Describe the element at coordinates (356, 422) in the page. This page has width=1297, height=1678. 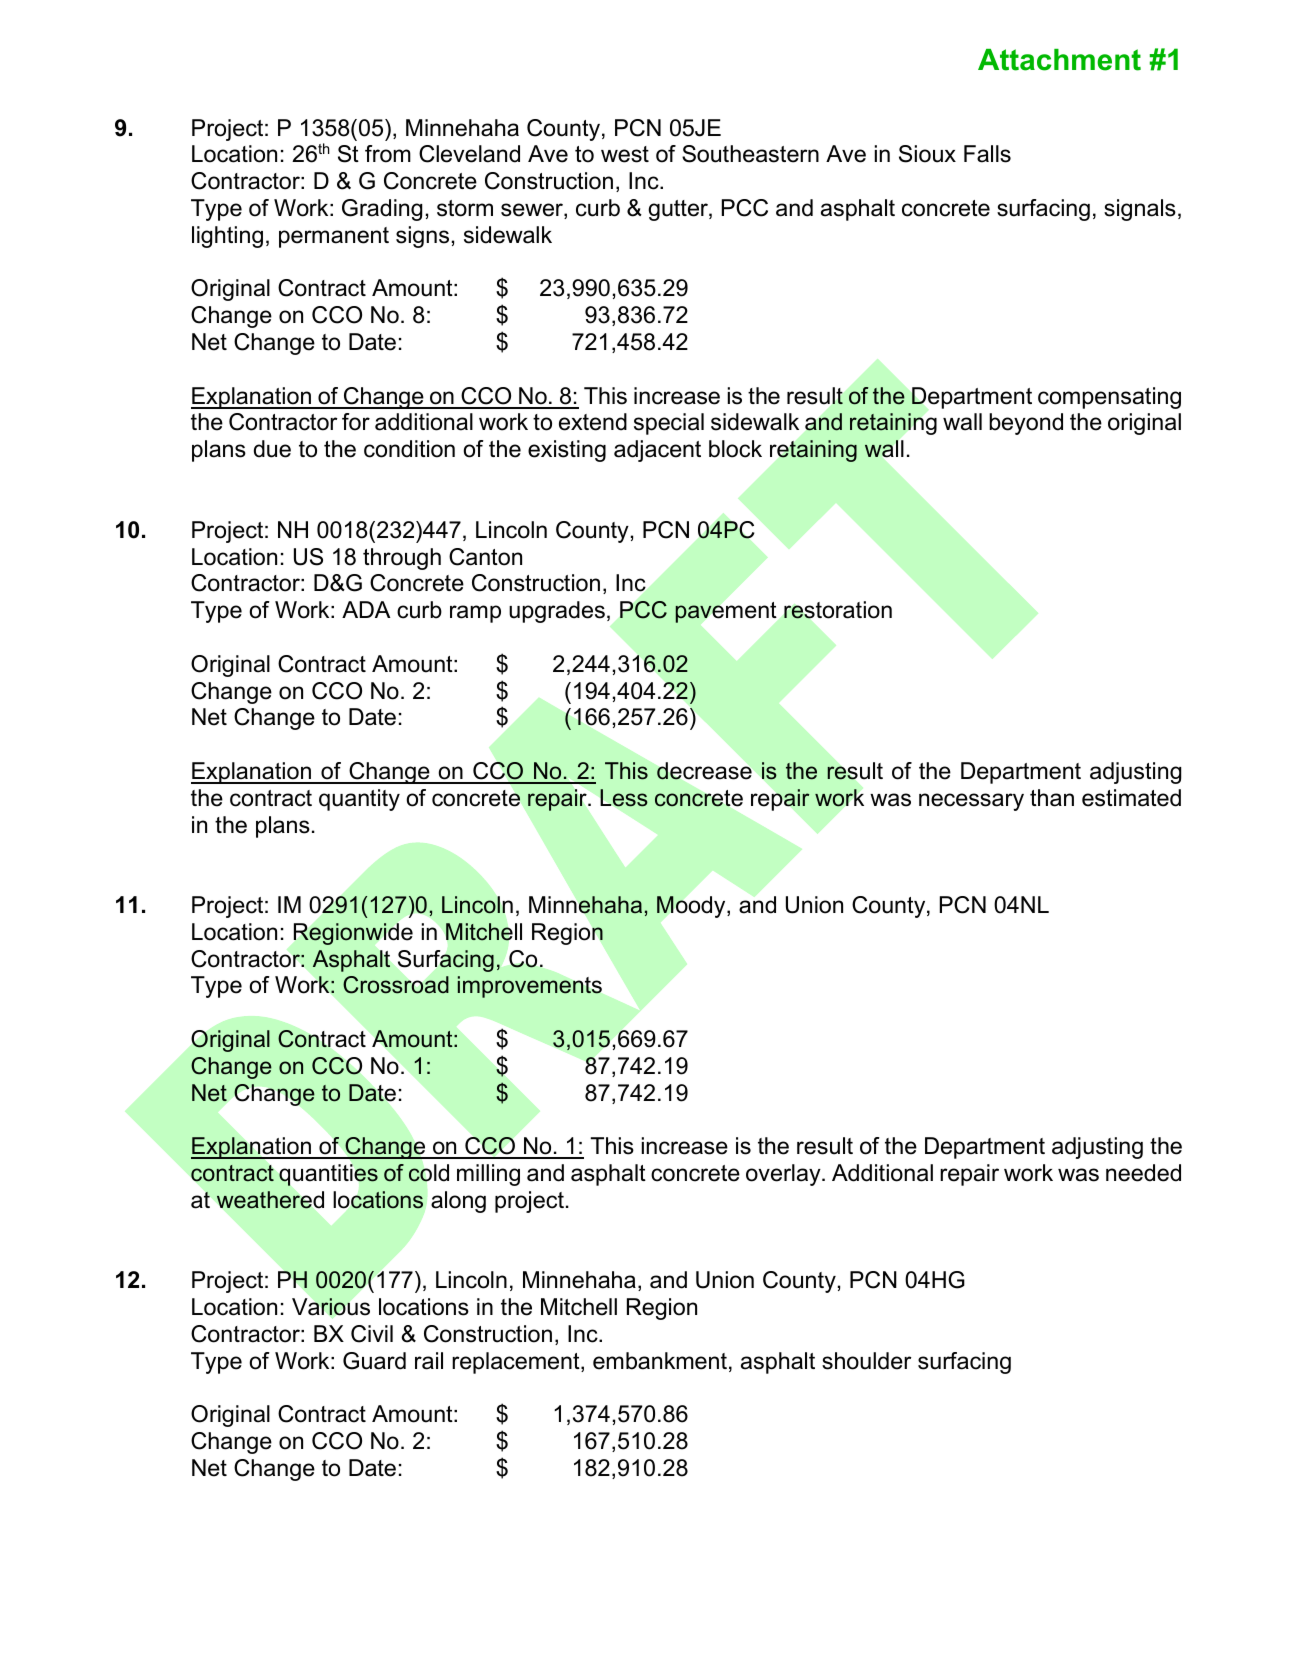
I see `for` at that location.
